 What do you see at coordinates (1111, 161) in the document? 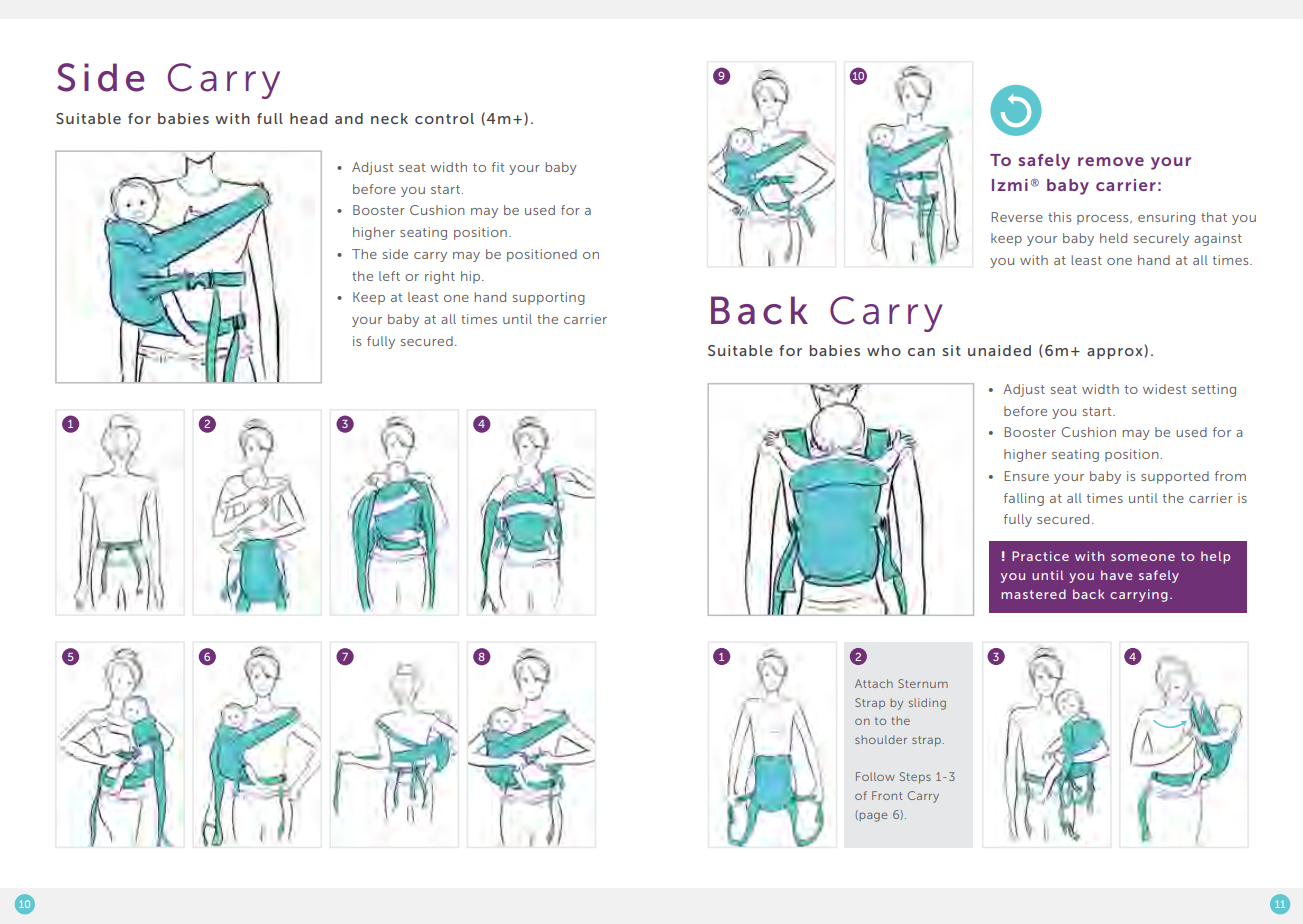
I see `remove` at bounding box center [1111, 161].
